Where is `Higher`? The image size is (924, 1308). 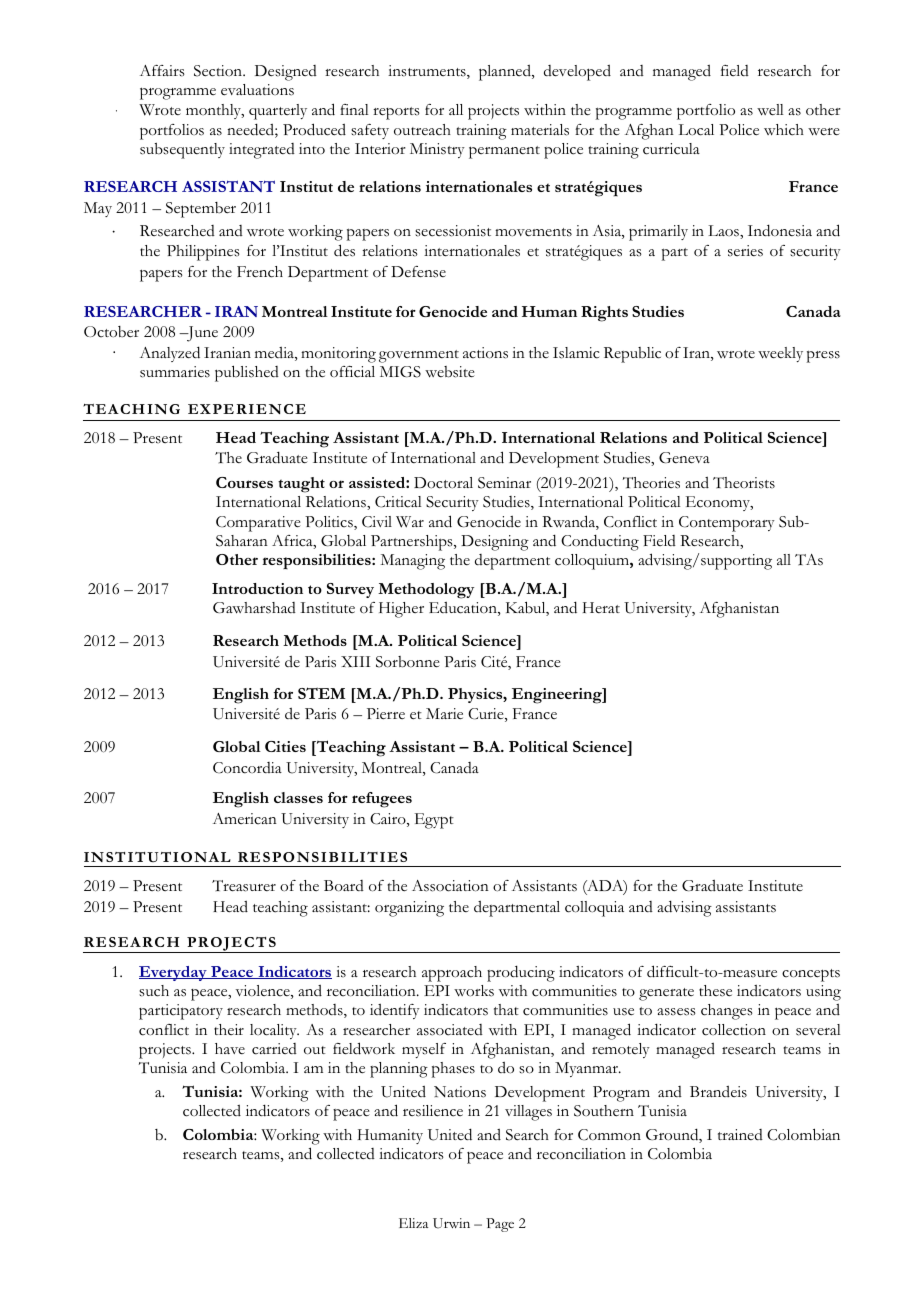 Higher is located at coordinates (401, 610).
